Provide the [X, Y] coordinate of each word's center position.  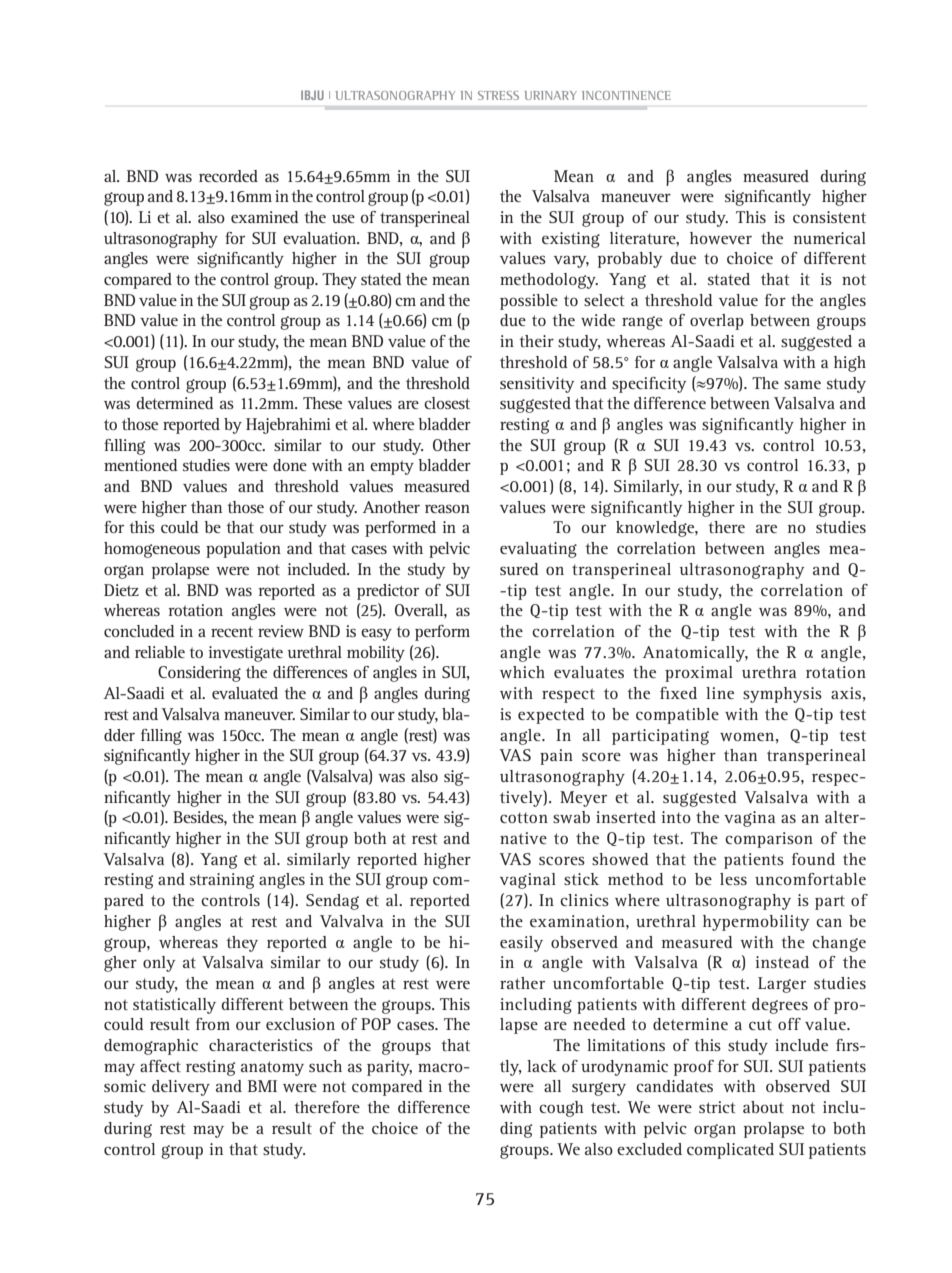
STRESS [498, 95]
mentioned [141, 465]
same [802, 384]
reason [447, 508]
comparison [769, 840]
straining [222, 881]
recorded [228, 176]
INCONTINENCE [626, 95]
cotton [524, 817]
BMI [262, 1086]
